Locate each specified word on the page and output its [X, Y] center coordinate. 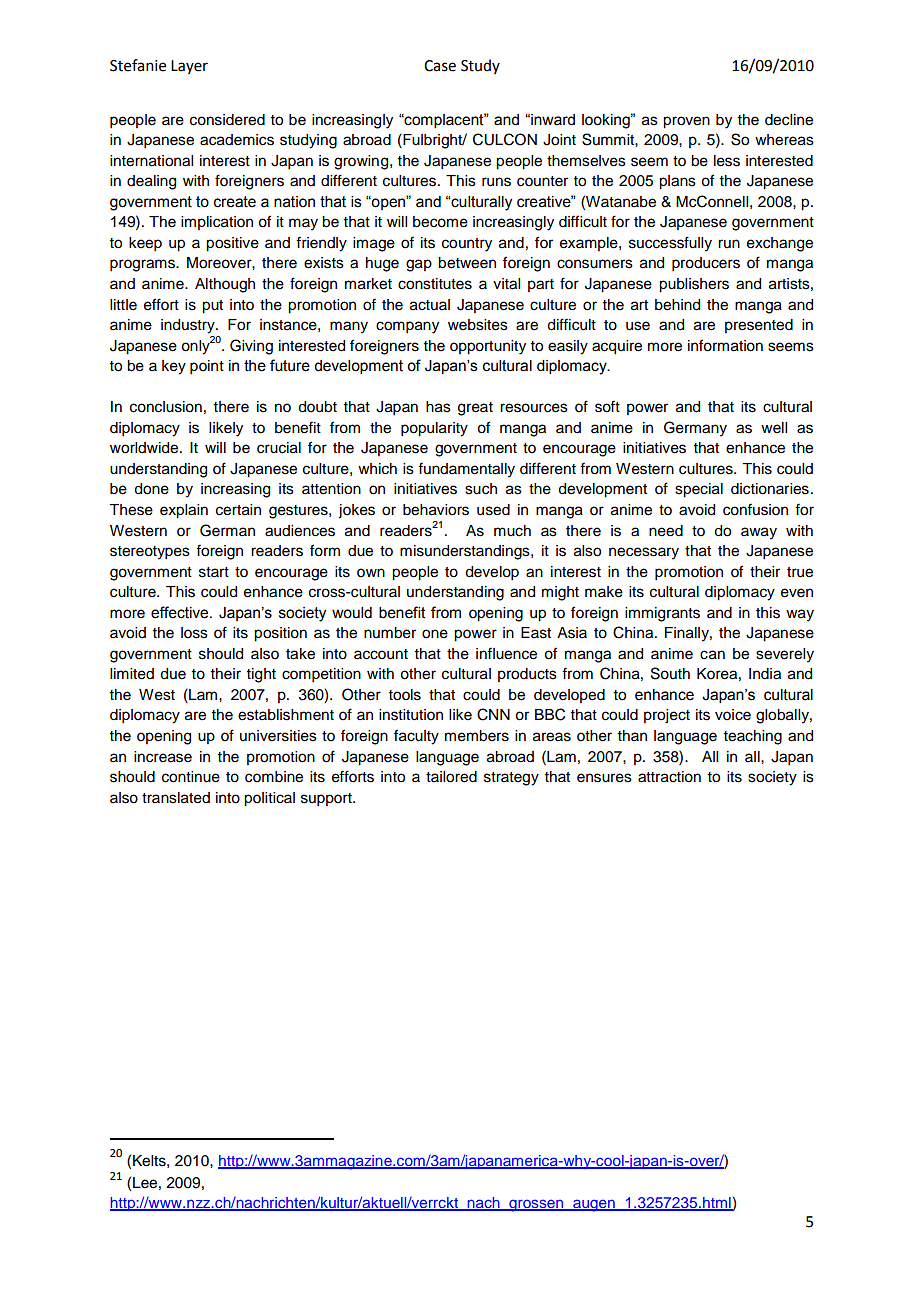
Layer [189, 67]
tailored [451, 777]
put [212, 307]
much [512, 531]
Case [440, 66]
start [214, 572]
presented [759, 326]
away [759, 533]
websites [478, 325]
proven [686, 122]
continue [191, 777]
